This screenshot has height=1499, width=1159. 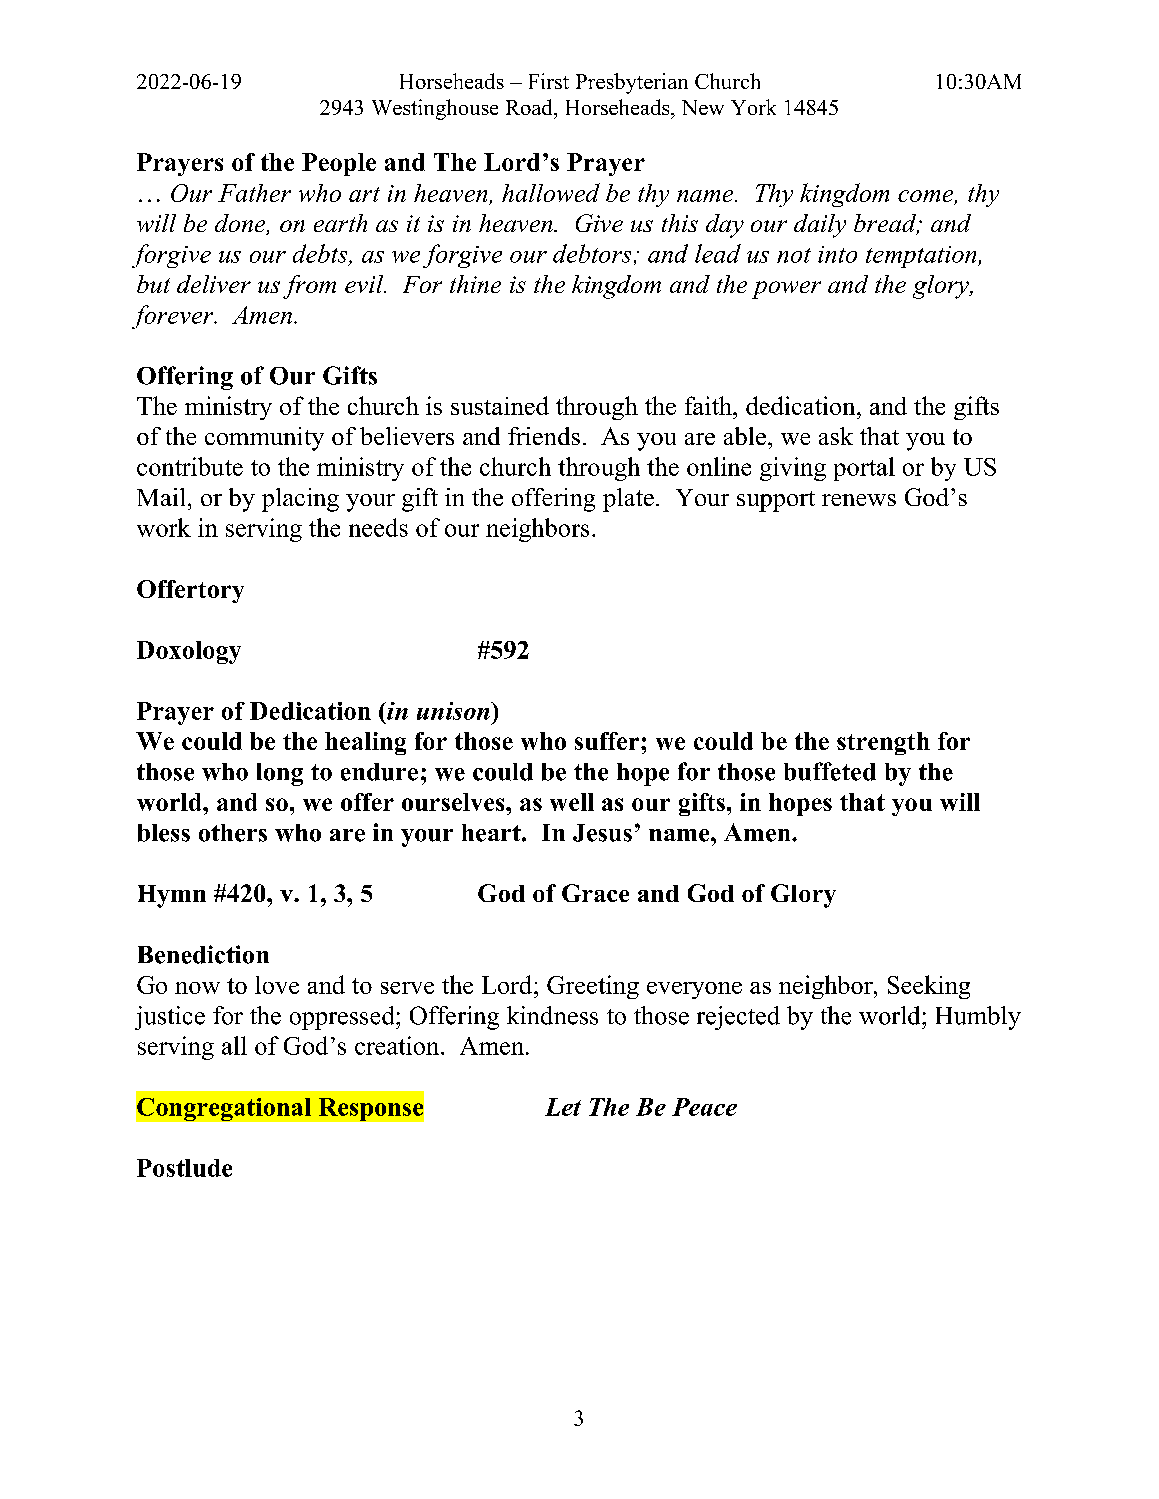 I want to click on York, so click(x=753, y=107).
